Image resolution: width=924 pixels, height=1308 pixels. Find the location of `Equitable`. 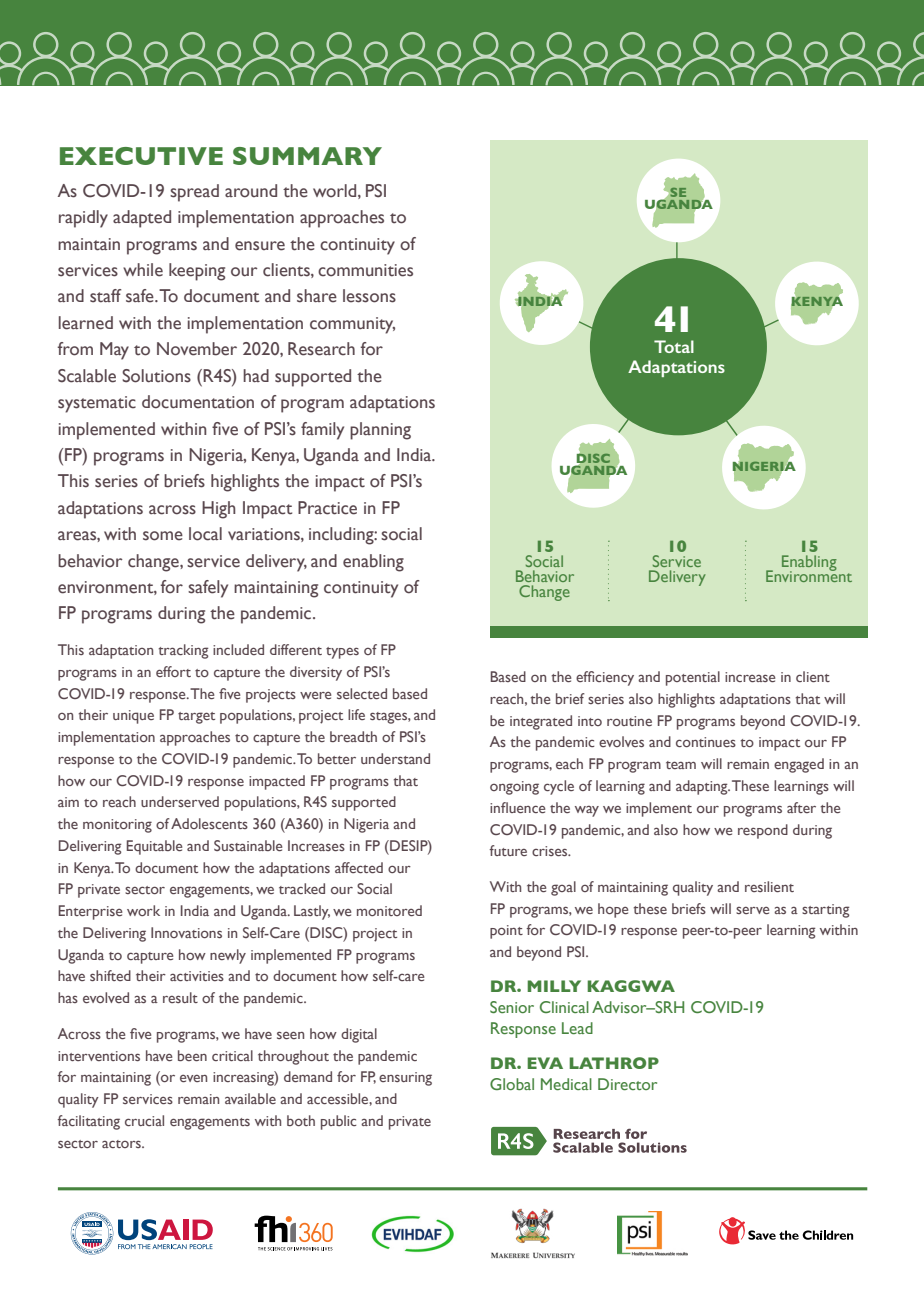

Equitable is located at coordinates (154, 847).
